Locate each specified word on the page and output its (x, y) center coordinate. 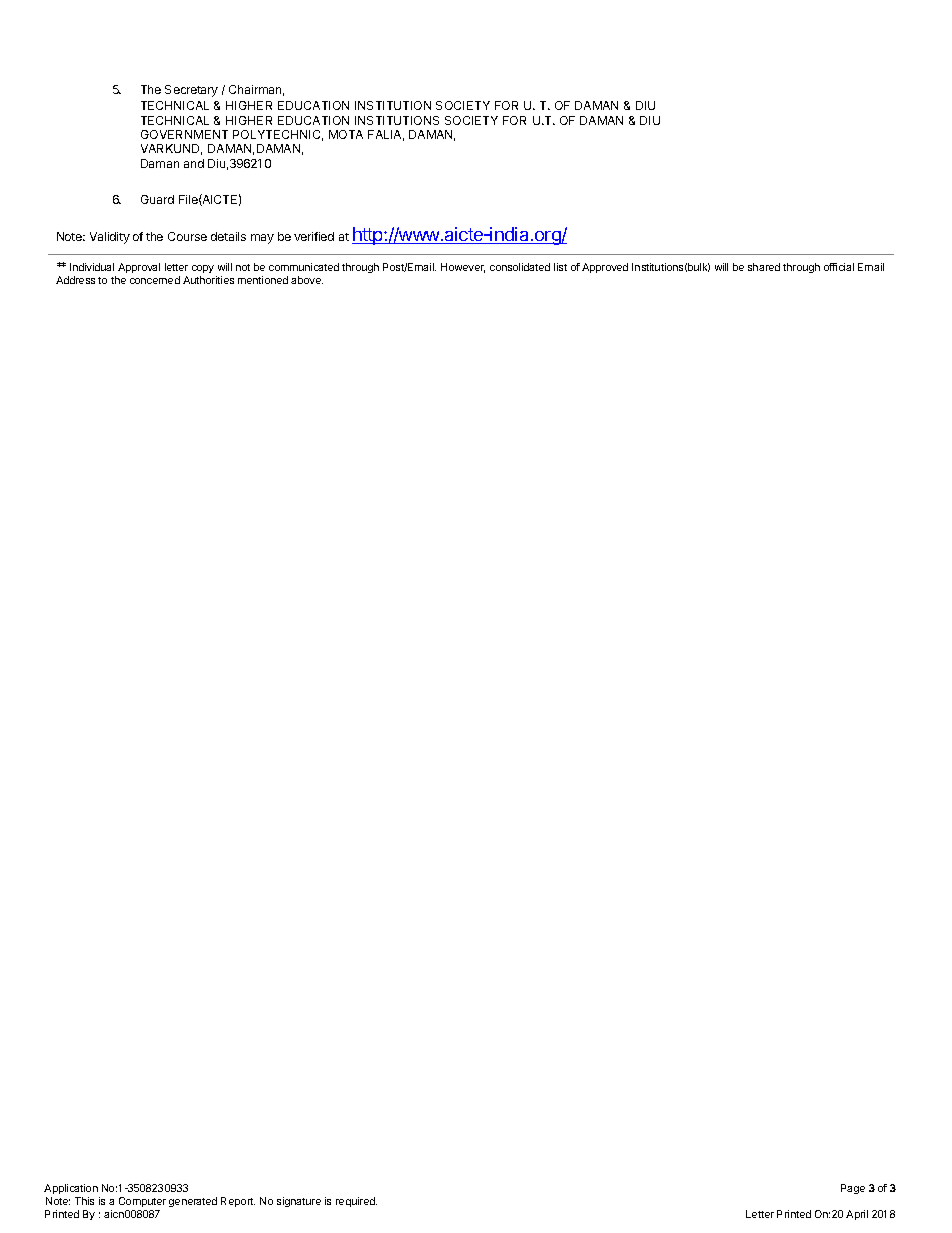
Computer (142, 1202)
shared (764, 267)
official (839, 267)
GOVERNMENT (184, 134)
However (463, 268)
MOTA (346, 134)
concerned (155, 280)
